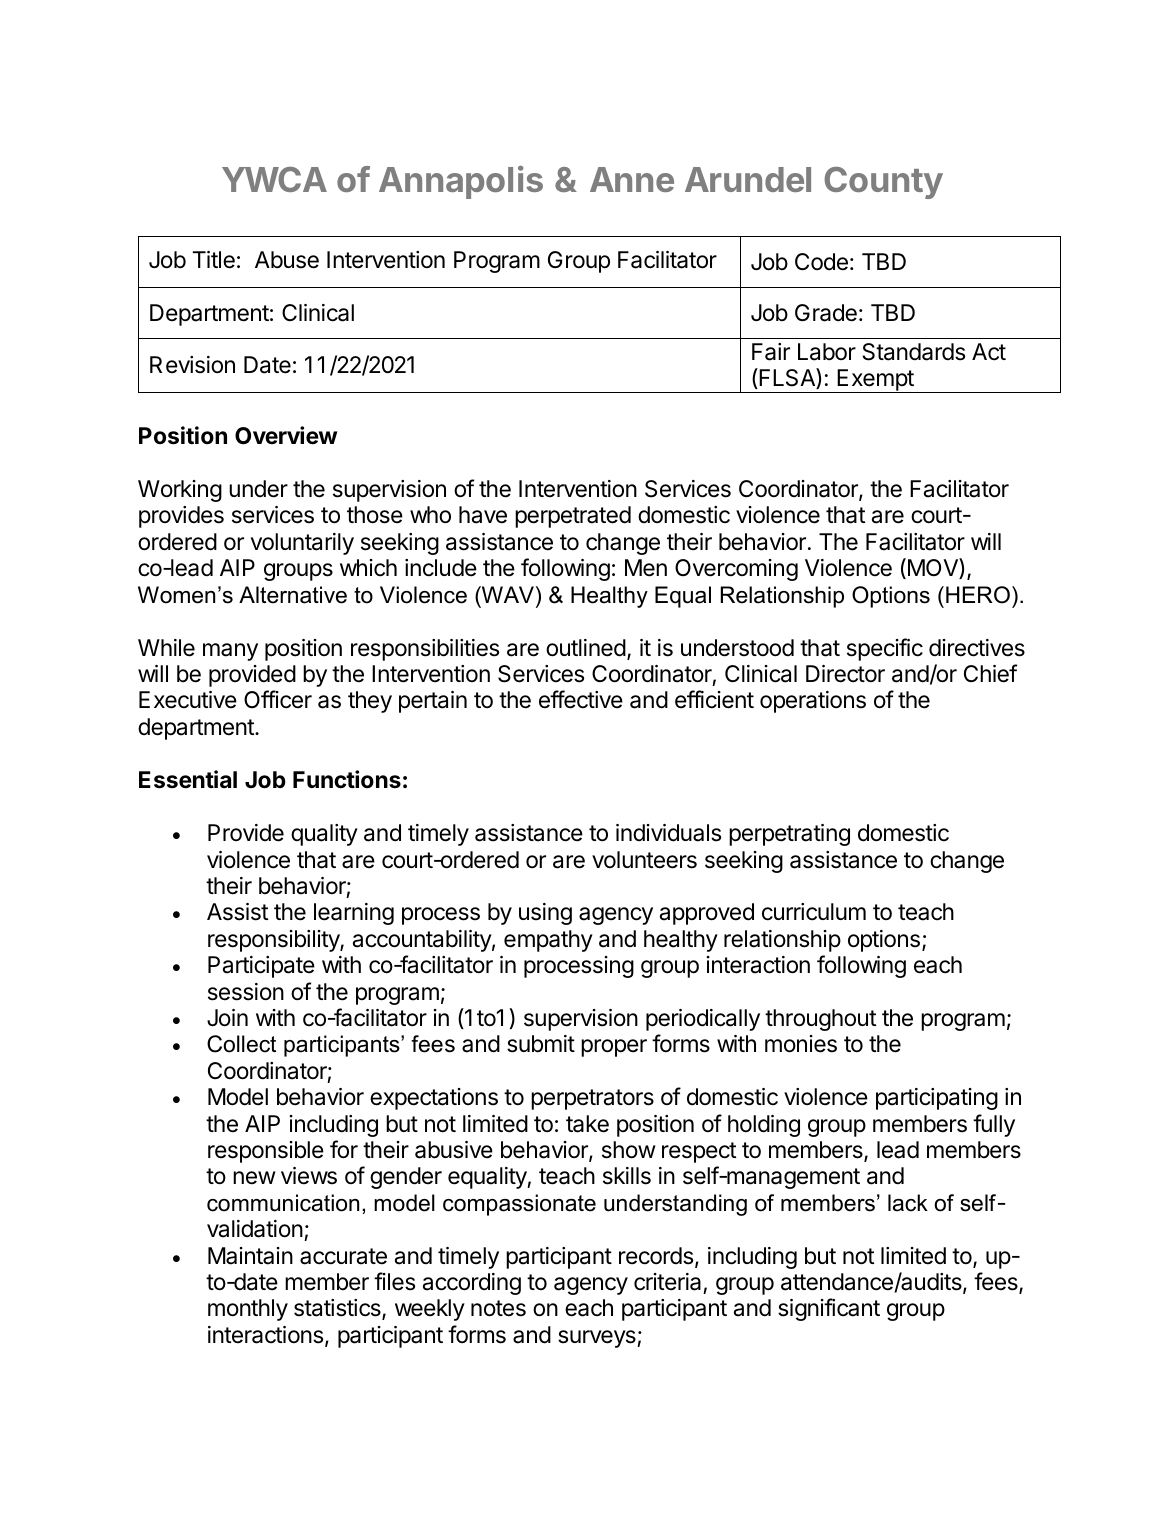 This screenshot has height=1515, width=1170. Describe the element at coordinates (875, 381) in the screenshot. I see `Exempt` at that location.
